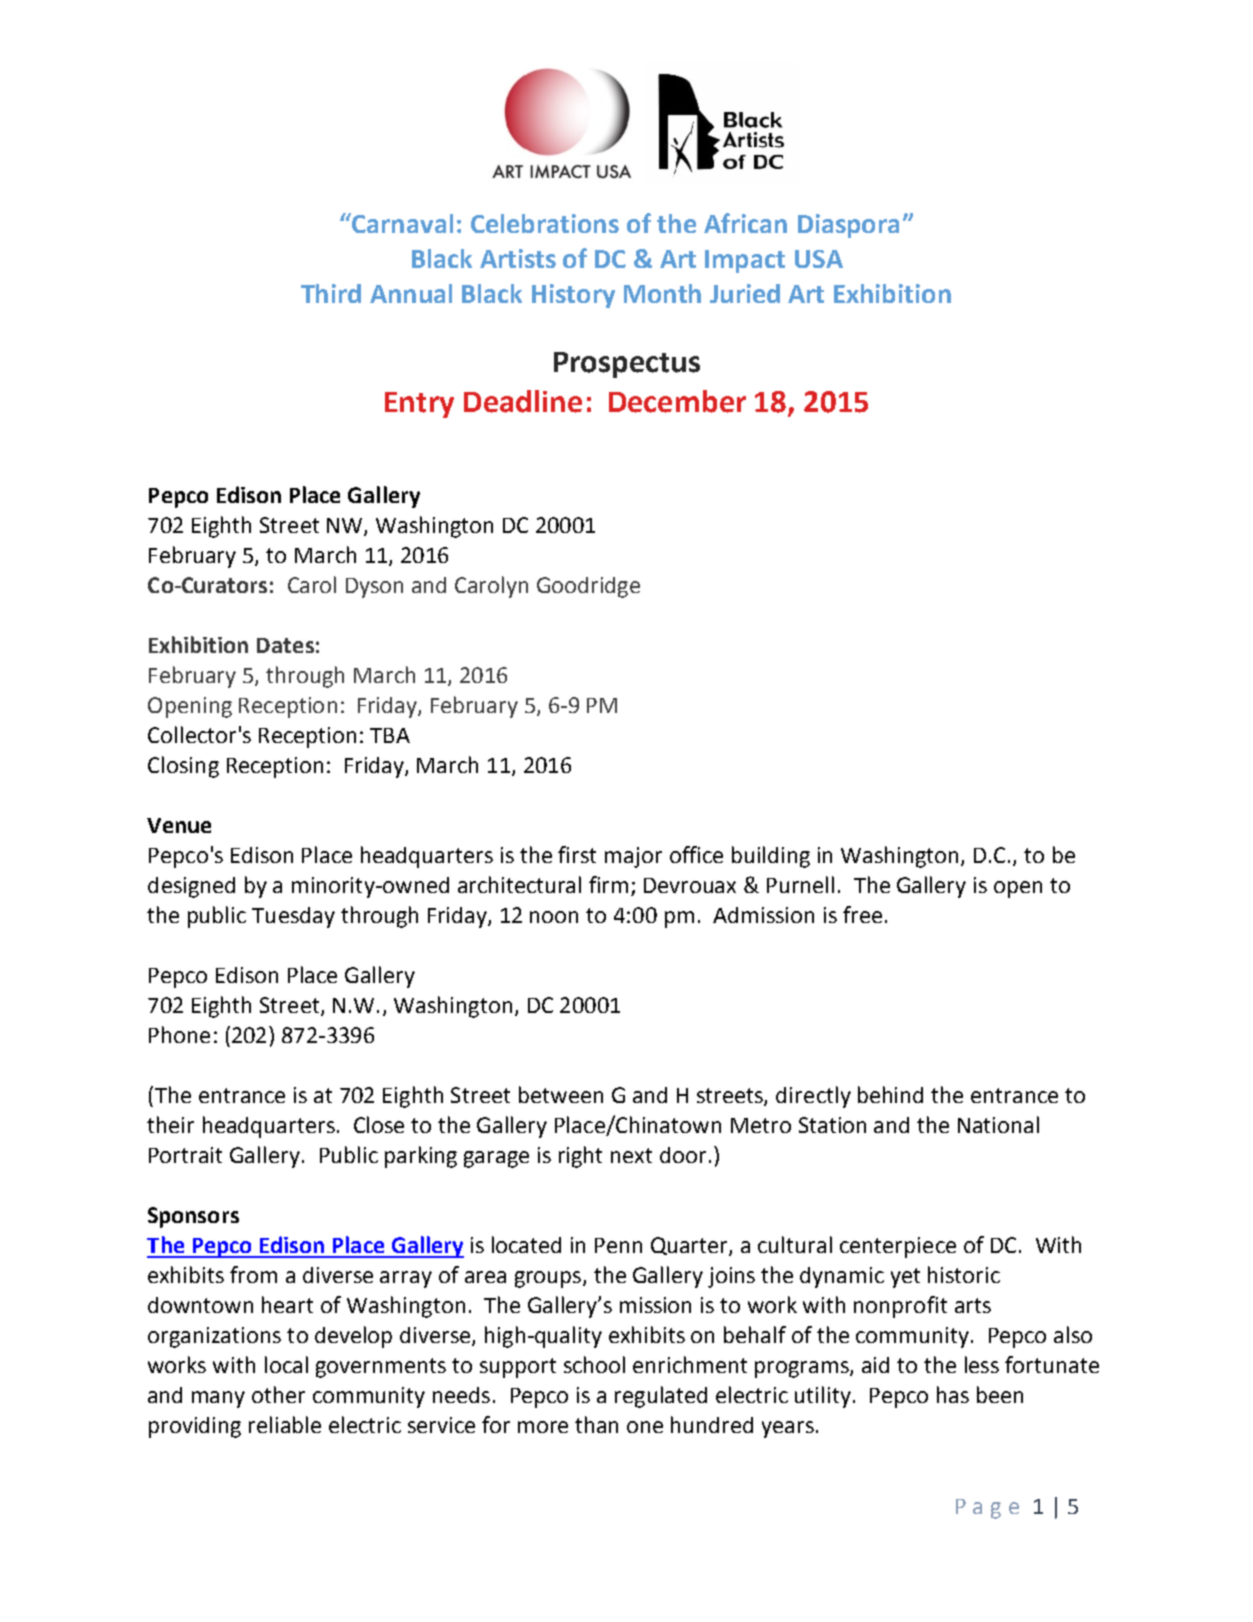 The width and height of the page is (1253, 1622). I want to click on Third, so click(331, 293).
